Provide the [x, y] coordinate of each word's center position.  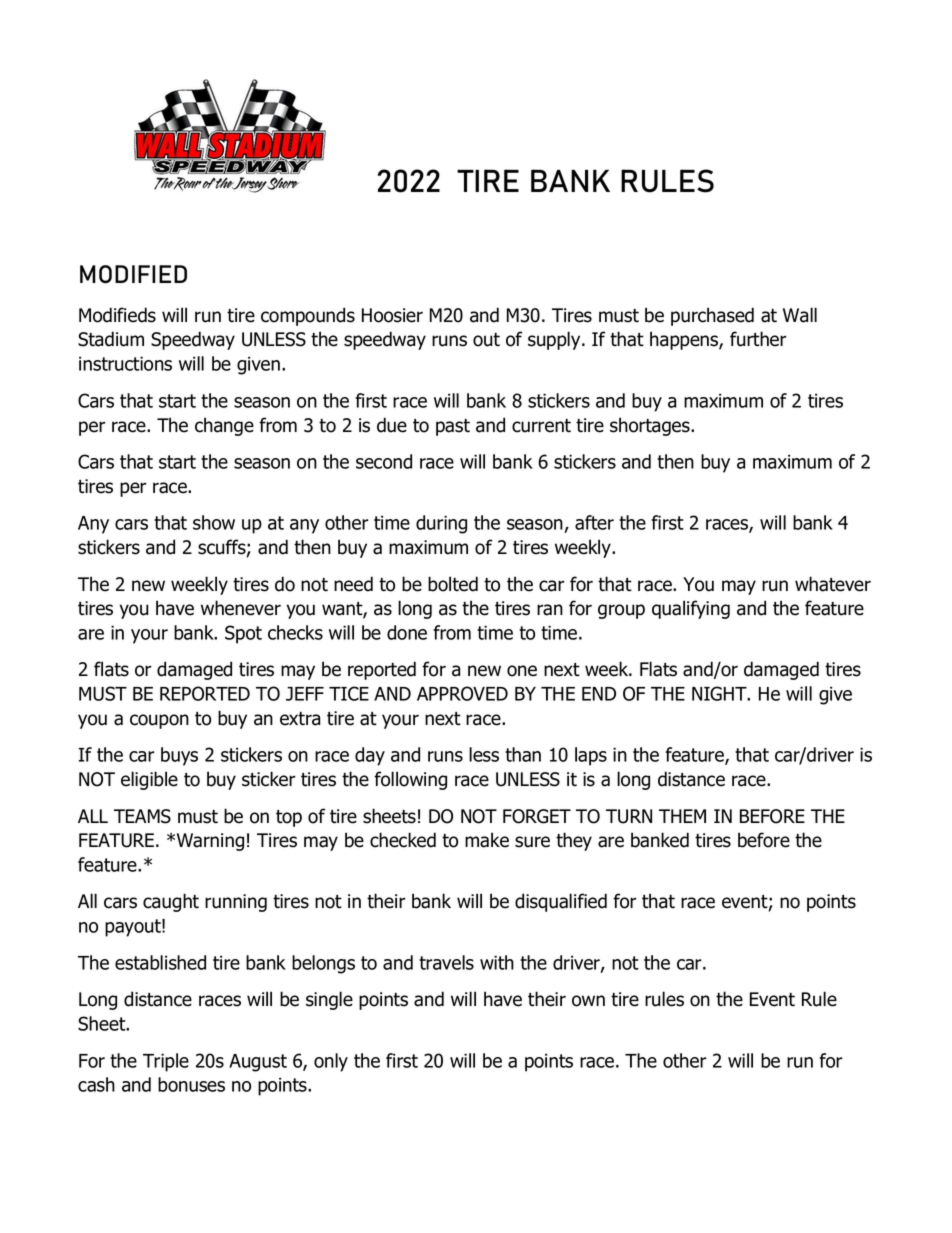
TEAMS [142, 816]
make [487, 840]
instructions [125, 363]
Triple [166, 1062]
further [758, 339]
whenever [241, 608]
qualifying [691, 609]
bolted [453, 584]
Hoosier [392, 315]
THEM [682, 816]
